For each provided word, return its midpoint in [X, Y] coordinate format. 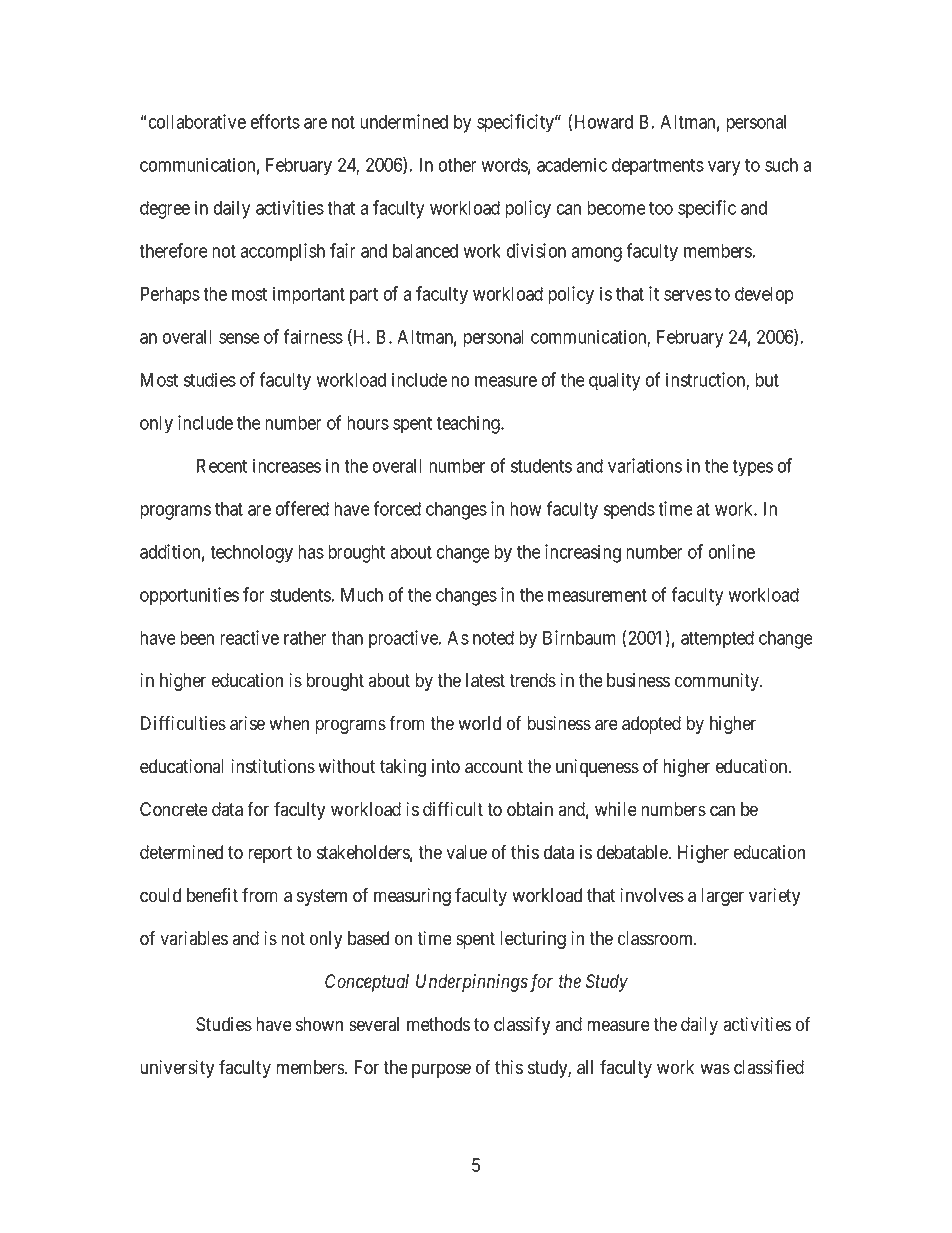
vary [724, 168]
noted [493, 638]
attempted [717, 640]
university [177, 1069]
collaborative [197, 121]
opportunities [189, 596]
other [458, 165]
